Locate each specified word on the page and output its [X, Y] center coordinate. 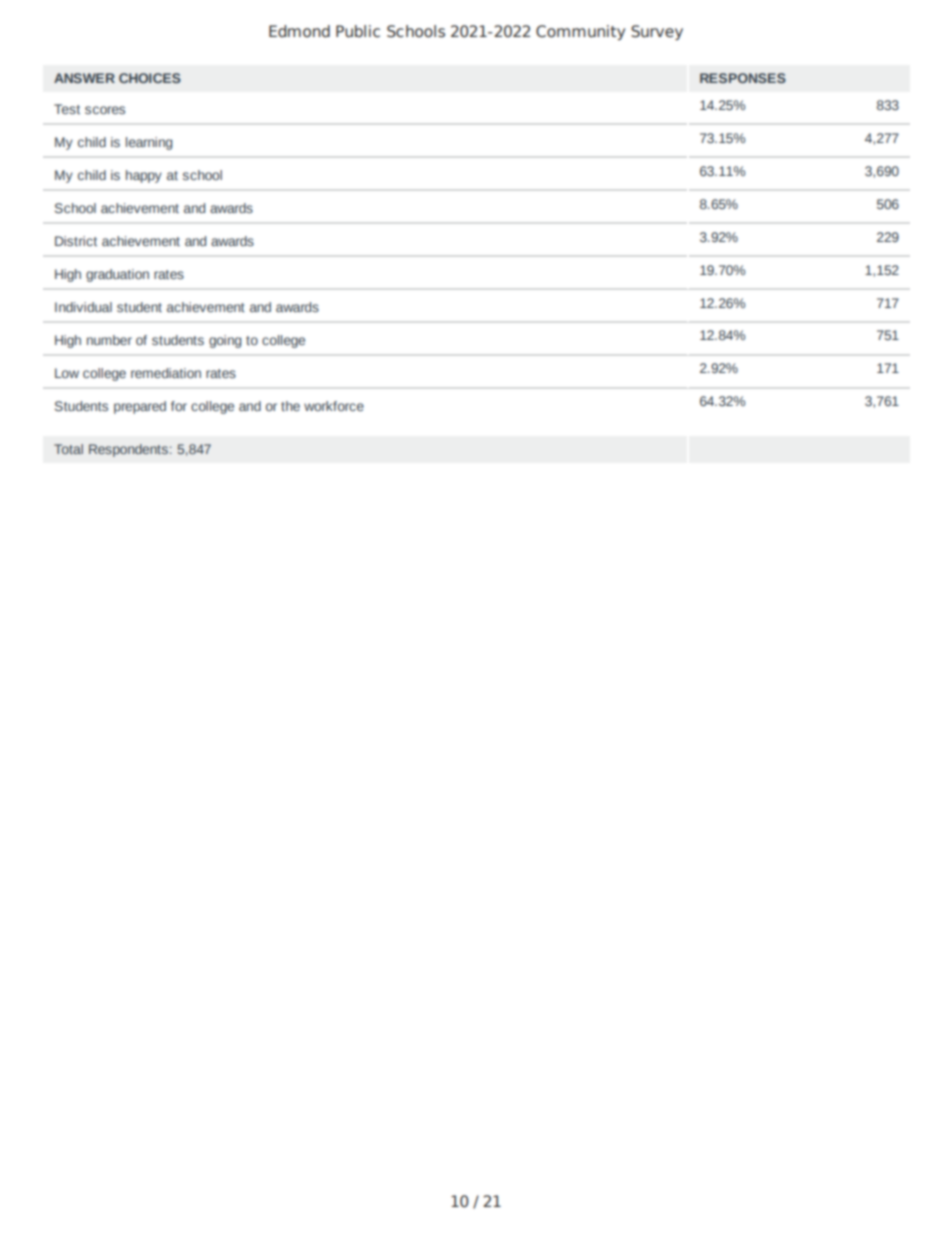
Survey [657, 32]
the [290, 406]
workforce [334, 406]
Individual [83, 307]
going [225, 341]
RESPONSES [743, 78]
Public [358, 31]
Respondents [128, 450]
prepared [140, 407]
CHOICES [150, 78]
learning [149, 143]
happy [144, 176]
